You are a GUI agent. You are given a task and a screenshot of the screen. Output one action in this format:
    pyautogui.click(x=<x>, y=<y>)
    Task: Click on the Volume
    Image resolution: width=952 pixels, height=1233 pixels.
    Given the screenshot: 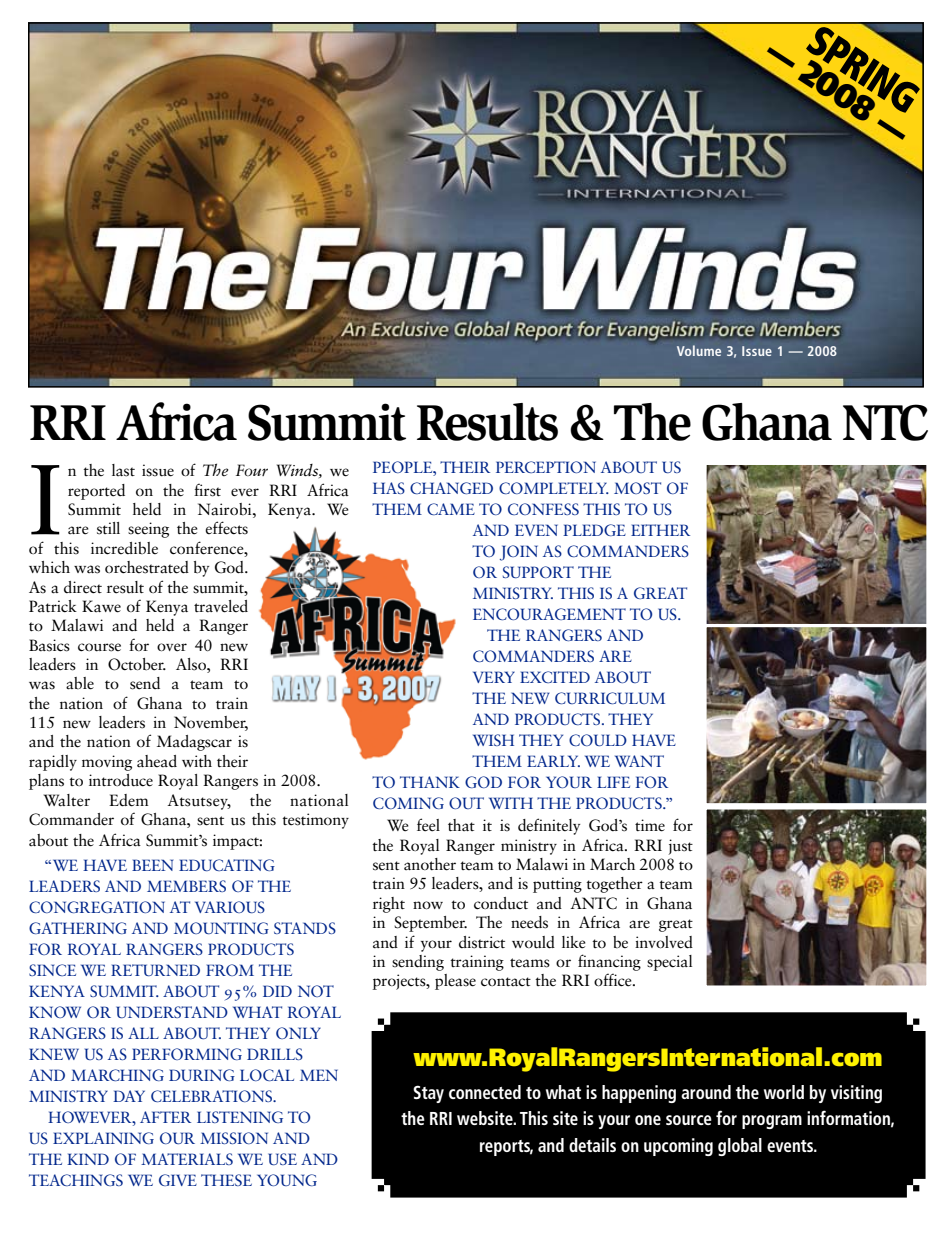 What is the action you would take?
    pyautogui.click(x=699, y=350)
